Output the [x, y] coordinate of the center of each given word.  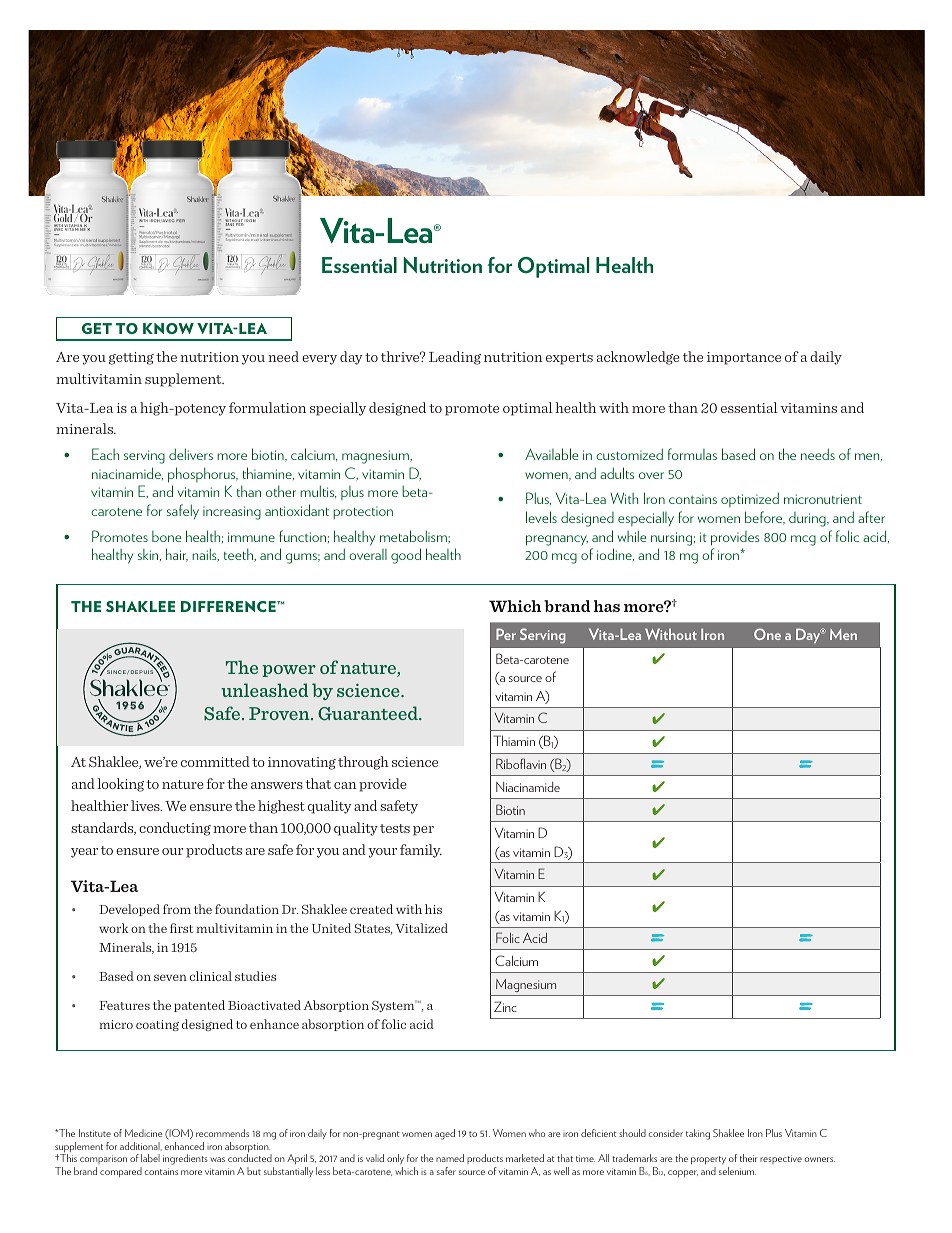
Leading [455, 358]
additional [141, 1146]
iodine [615, 554]
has [607, 606]
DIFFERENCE [229, 606]
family [421, 851]
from [177, 909]
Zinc [505, 1006]
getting [131, 358]
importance [744, 358]
